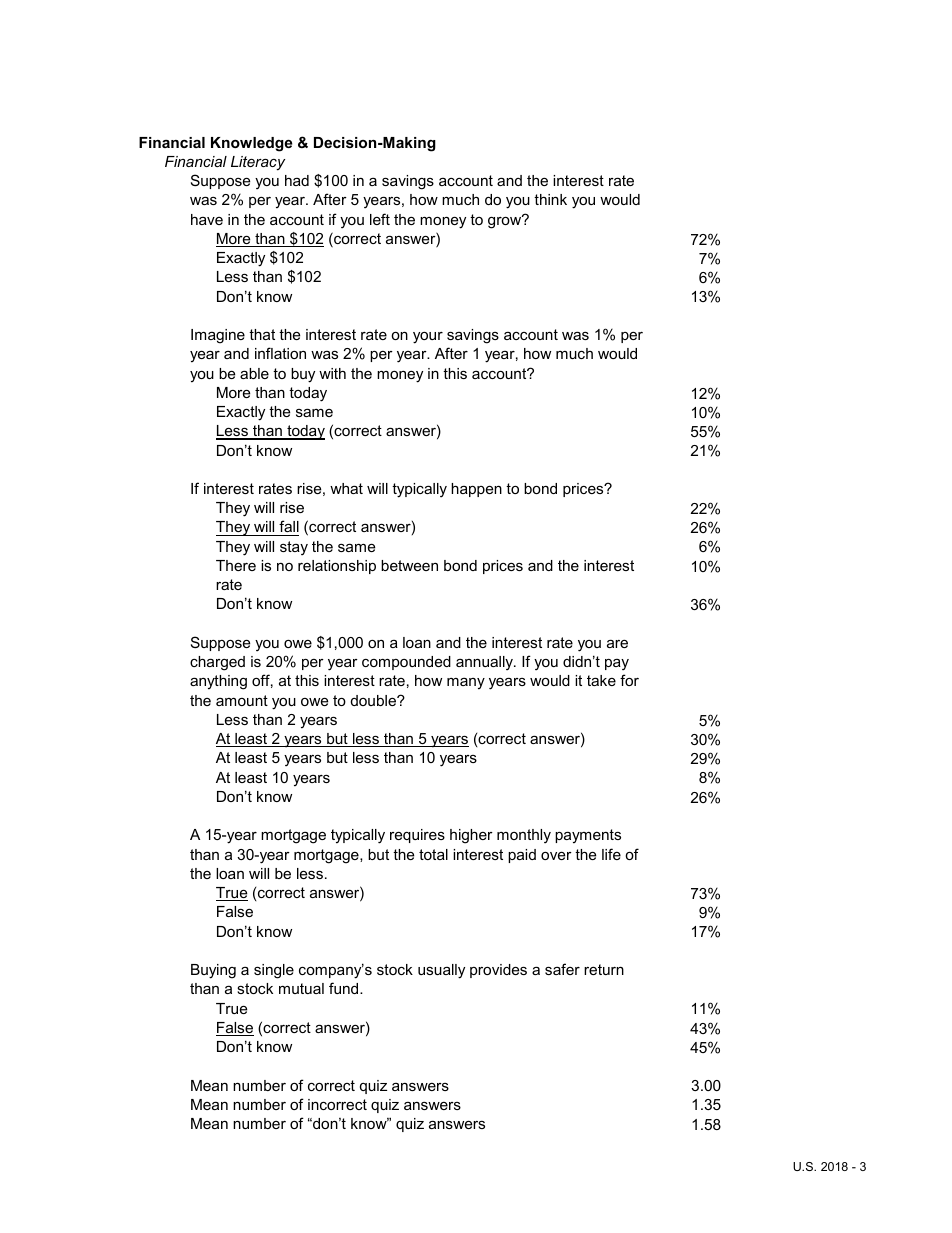 The image size is (952, 1233). What do you see at coordinates (274, 971) in the page?
I see `single` at bounding box center [274, 971].
